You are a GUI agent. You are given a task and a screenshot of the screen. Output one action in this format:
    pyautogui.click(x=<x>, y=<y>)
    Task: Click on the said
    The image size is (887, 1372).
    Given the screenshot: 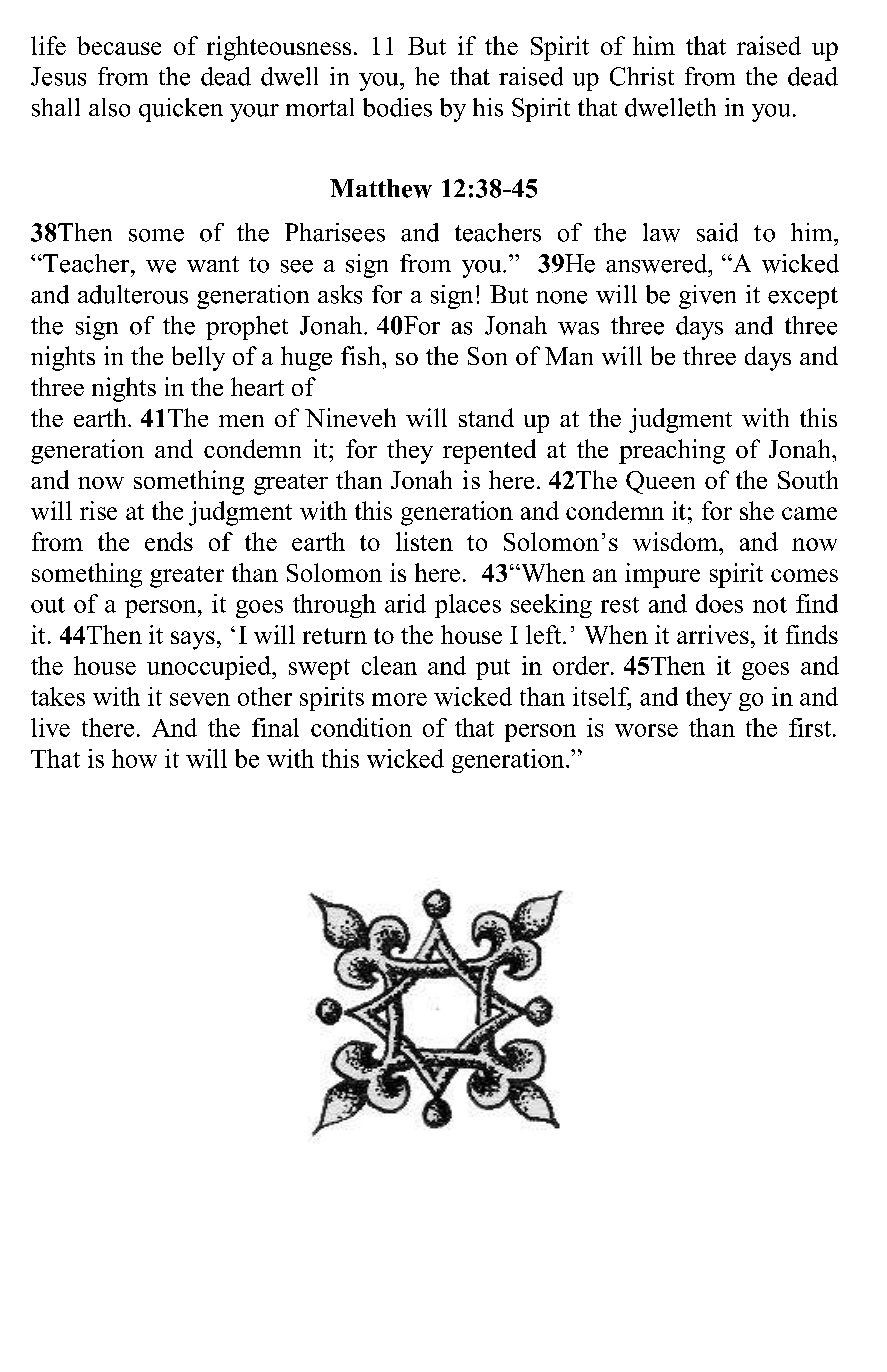 What is the action you would take?
    pyautogui.click(x=717, y=232)
